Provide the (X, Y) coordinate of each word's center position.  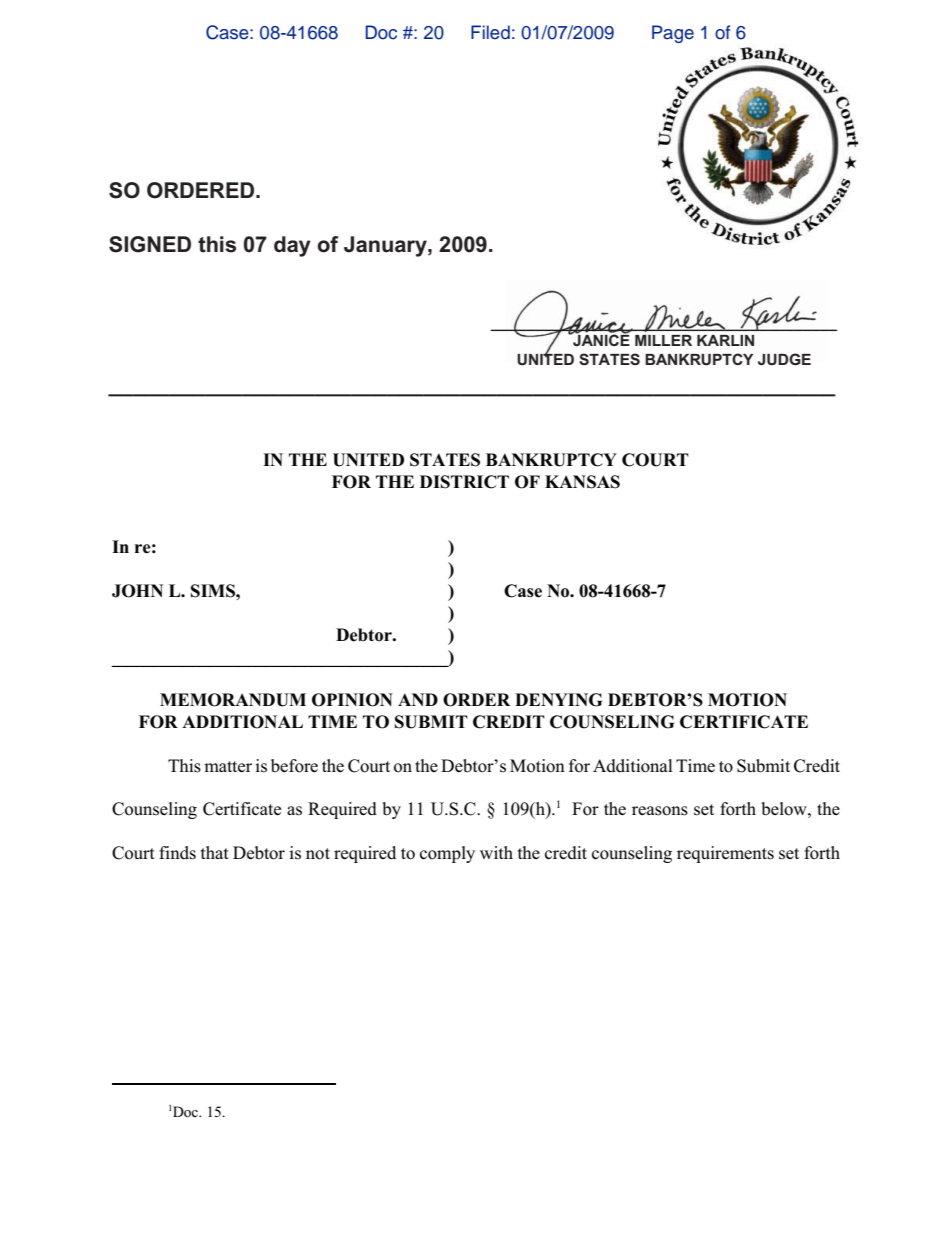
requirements (725, 854)
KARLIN (725, 340)
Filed (490, 32)
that (215, 852)
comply (447, 854)
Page (673, 34)
